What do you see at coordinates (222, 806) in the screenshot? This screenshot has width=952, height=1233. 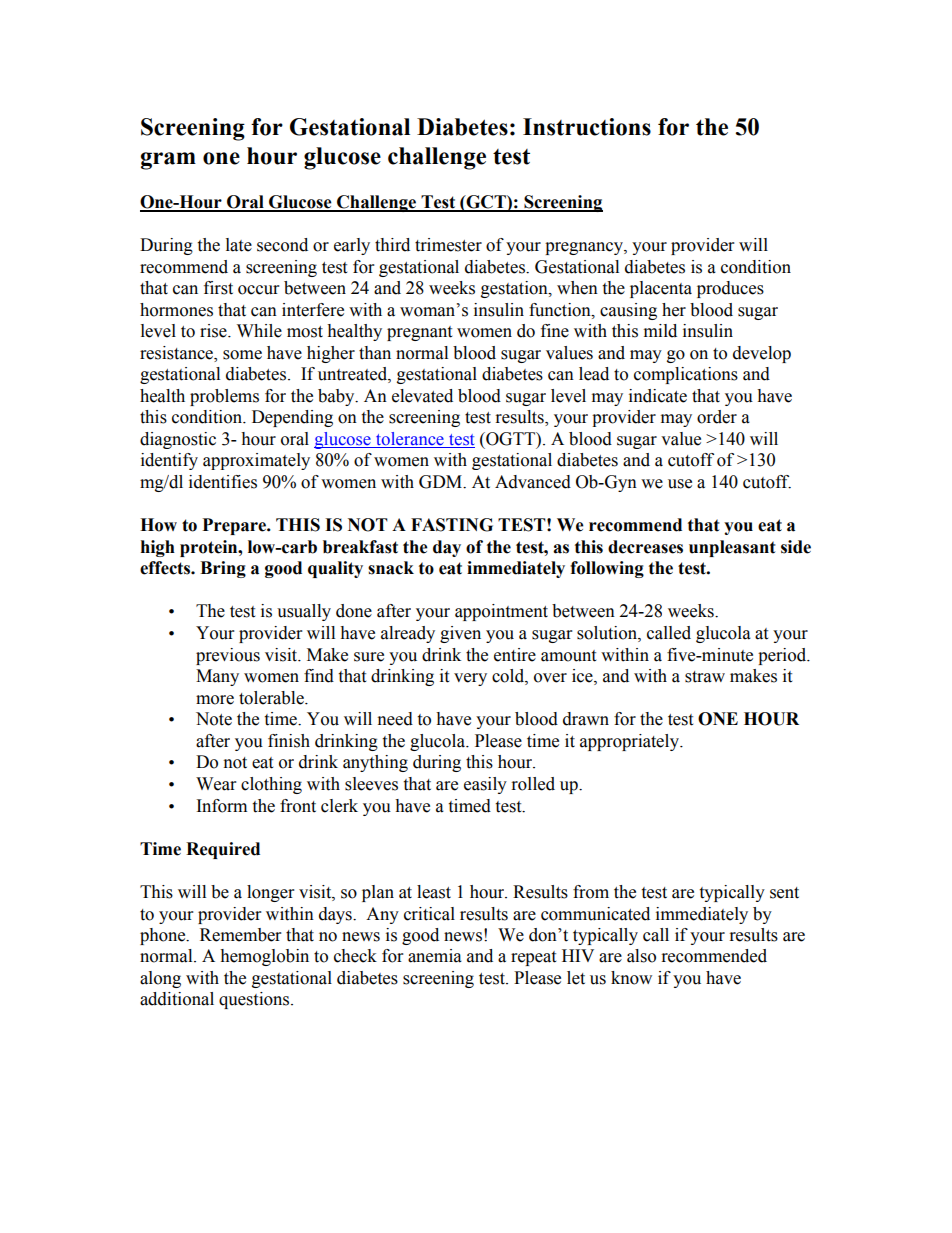 I see `Inform` at bounding box center [222, 806].
